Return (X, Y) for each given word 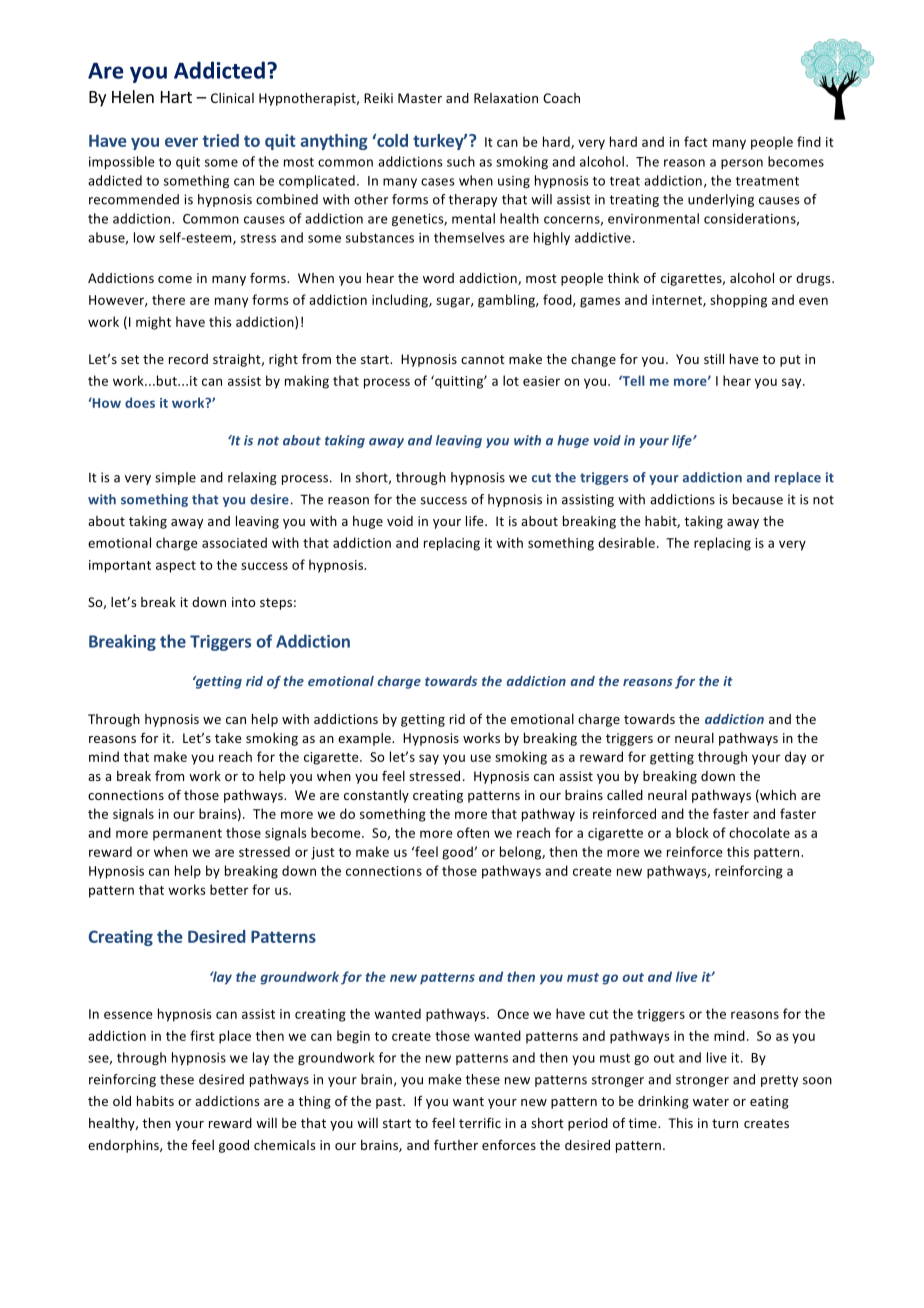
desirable (626, 542)
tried (221, 140)
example (365, 739)
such (461, 161)
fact (696, 141)
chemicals (284, 1145)
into (244, 602)
